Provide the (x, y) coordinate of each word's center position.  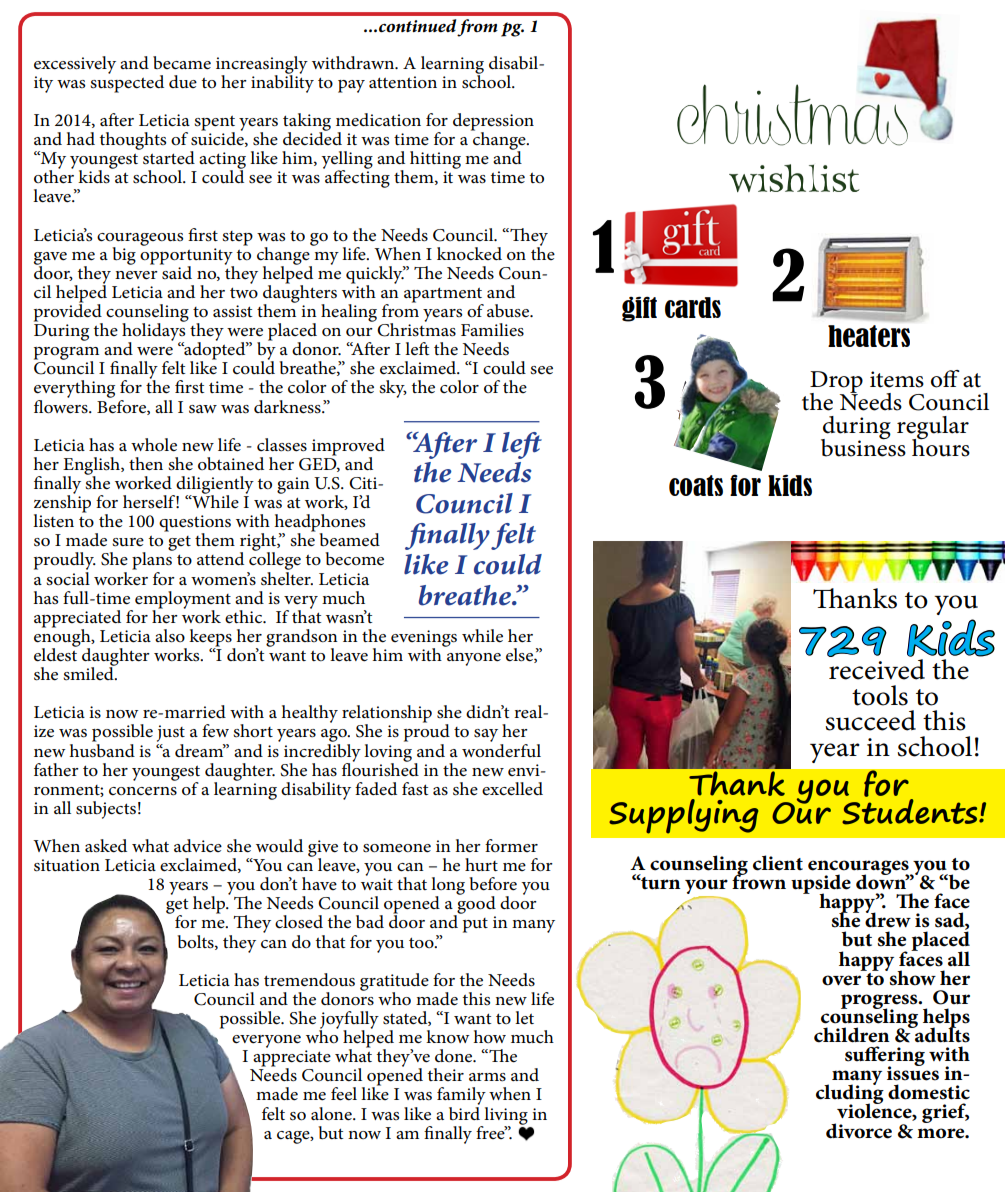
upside (821, 885)
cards (693, 307)
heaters (869, 336)
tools (880, 695)
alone (332, 1114)
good (475, 905)
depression (493, 123)
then (146, 464)
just (171, 735)
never (136, 275)
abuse (509, 311)
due (183, 81)
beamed (349, 540)
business (863, 446)
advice (198, 845)
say (487, 737)
